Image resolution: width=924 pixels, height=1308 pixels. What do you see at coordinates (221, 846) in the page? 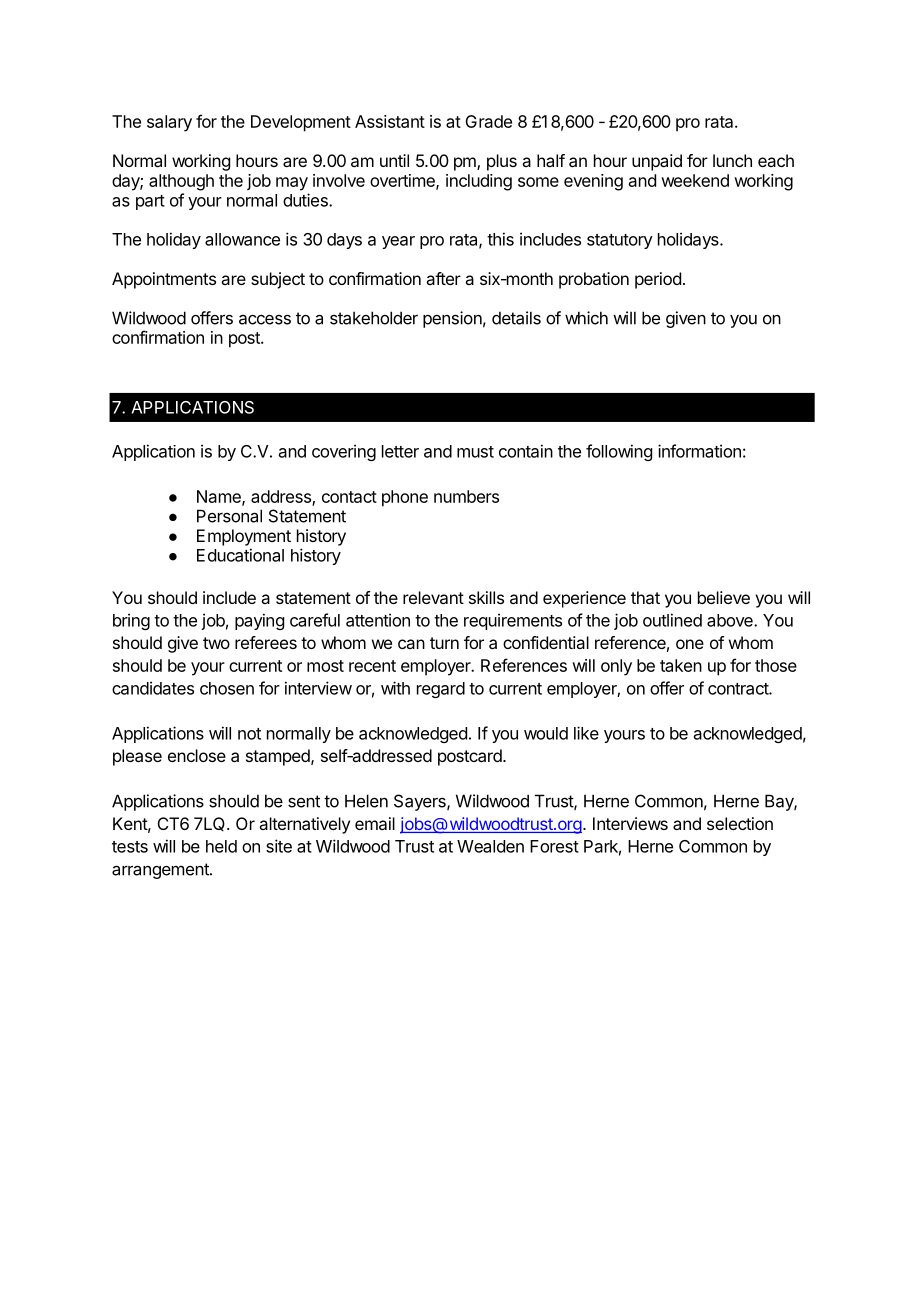
I see `held` at bounding box center [221, 846].
